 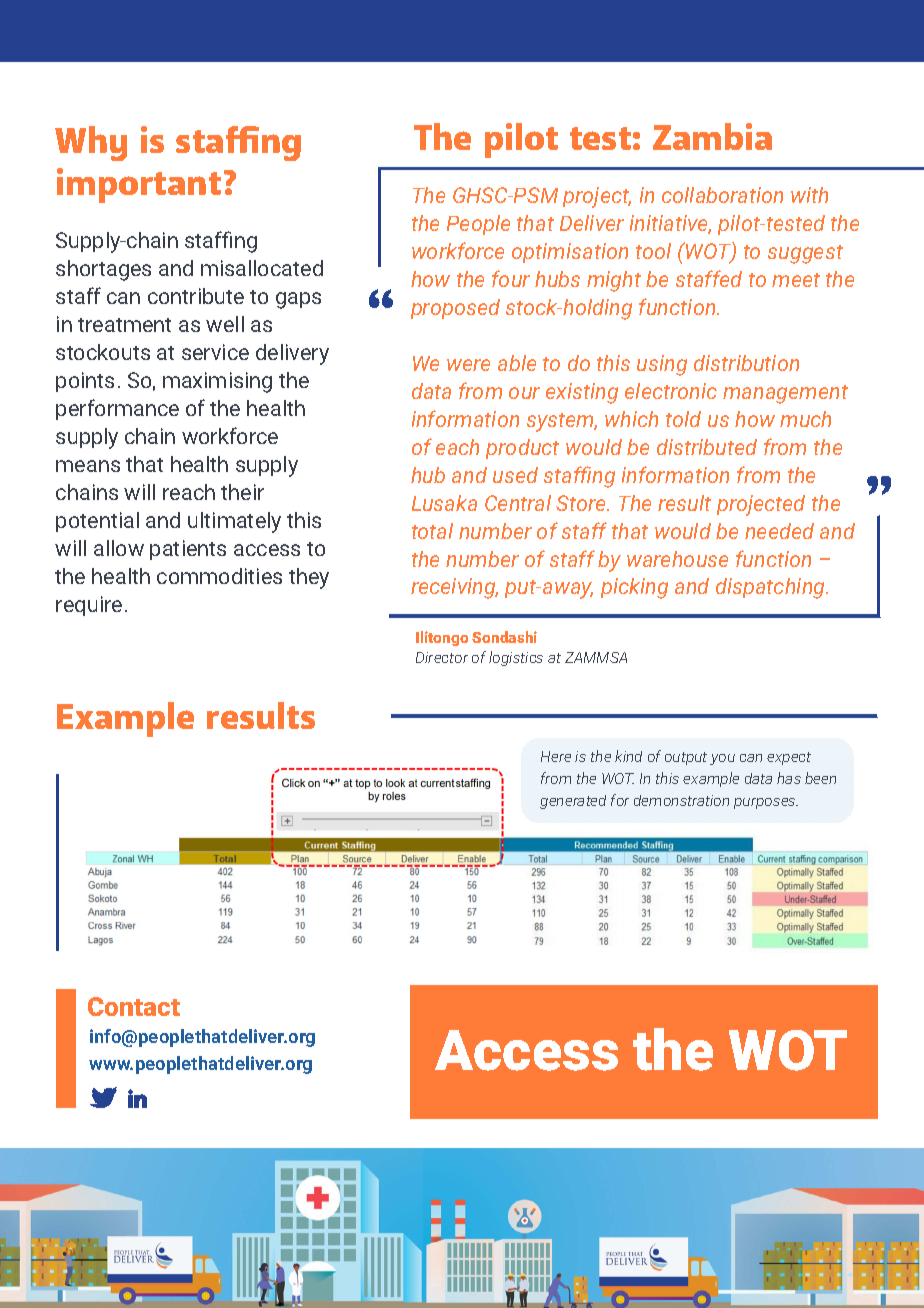 What do you see at coordinates (455, 309) in the image?
I see `proposed` at bounding box center [455, 309].
